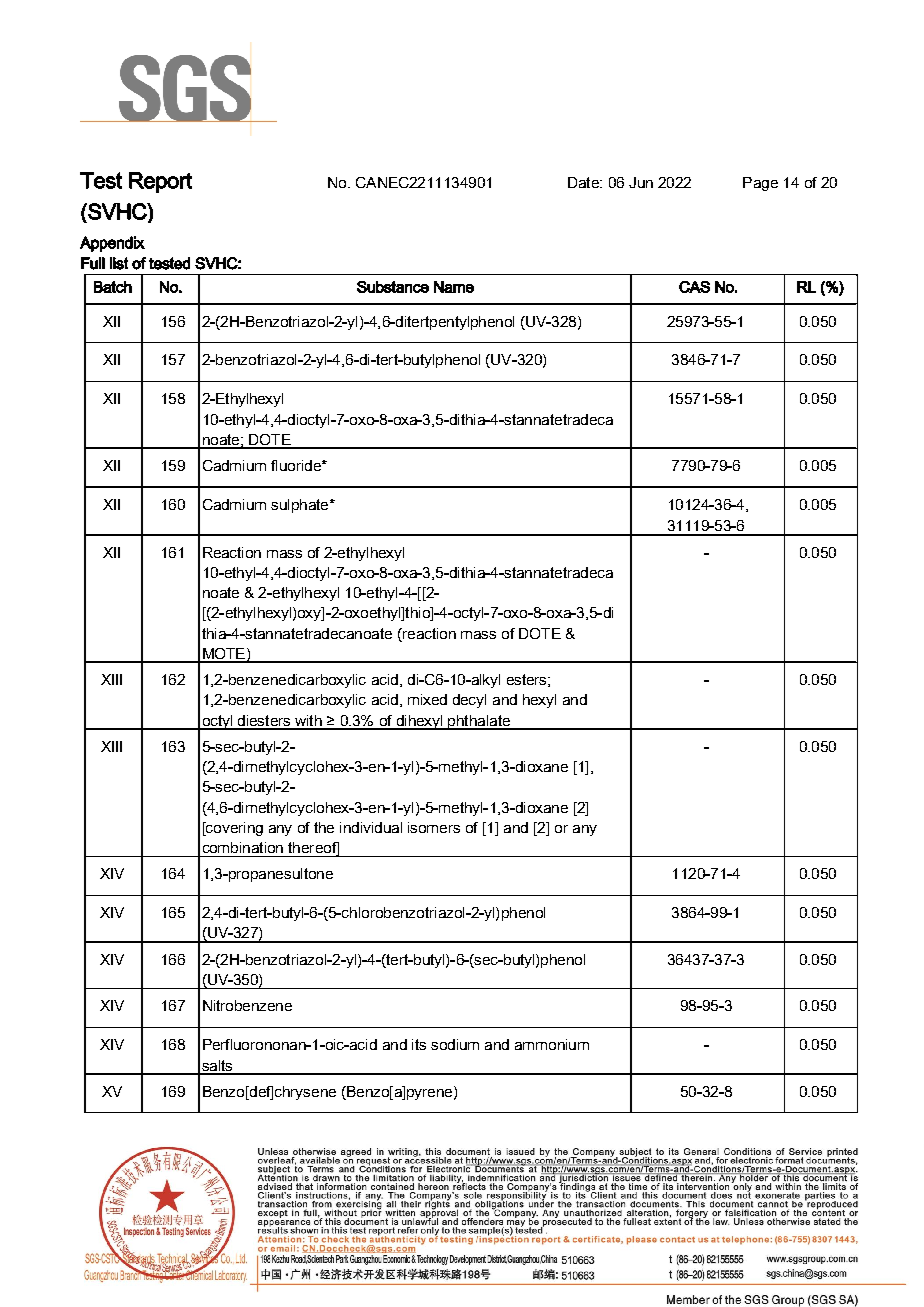 This document has width=924, height=1307. Describe the element at coordinates (160, 182) in the document. I see `Report` at that location.
